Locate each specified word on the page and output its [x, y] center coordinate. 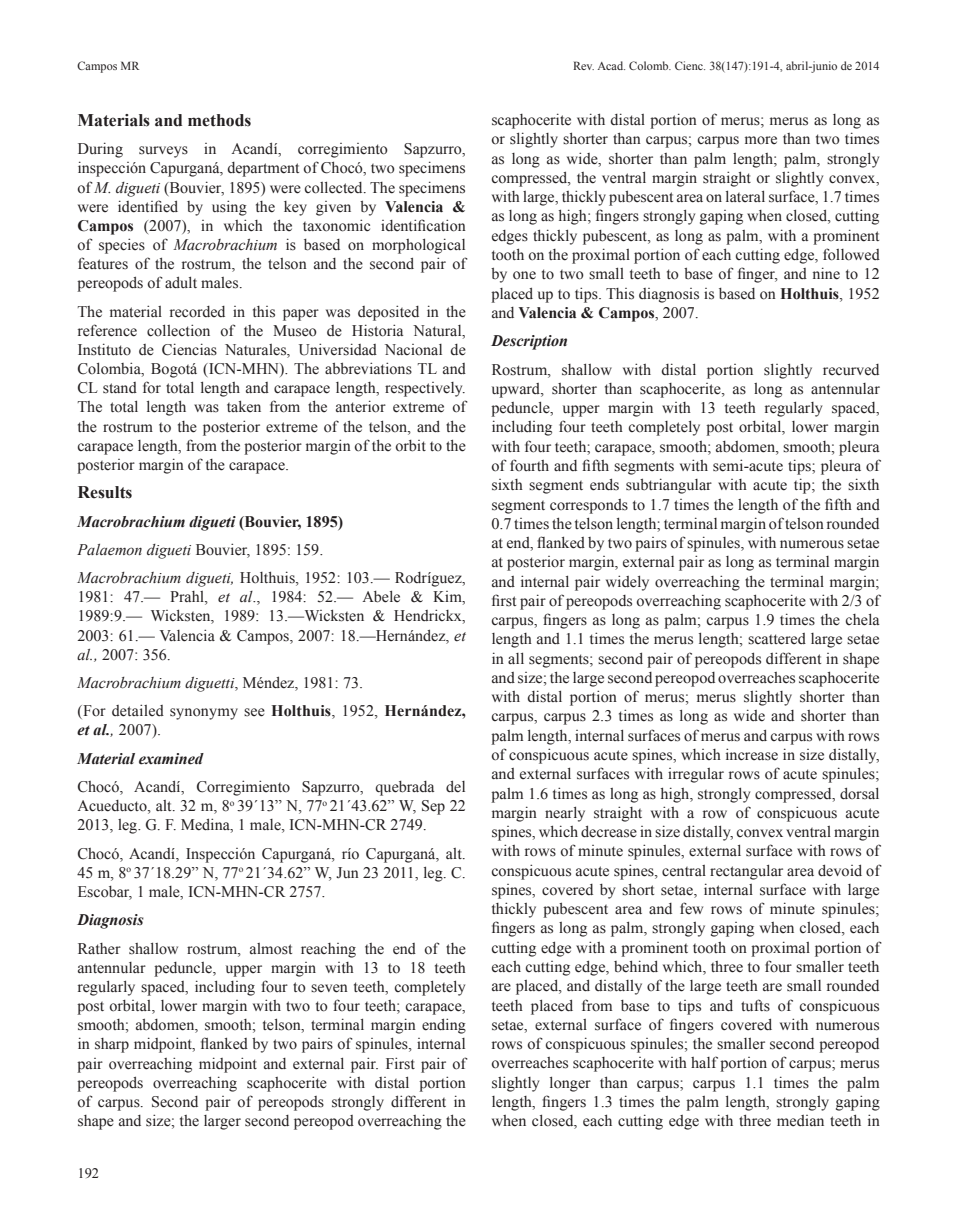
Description [529, 342]
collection [178, 330]
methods [219, 120]
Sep [433, 807]
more [761, 140]
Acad [611, 65]
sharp [112, 1045]
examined [171, 759]
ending [444, 1026]
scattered [777, 639]
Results [105, 492]
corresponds [589, 506]
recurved [851, 370]
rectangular [746, 872]
